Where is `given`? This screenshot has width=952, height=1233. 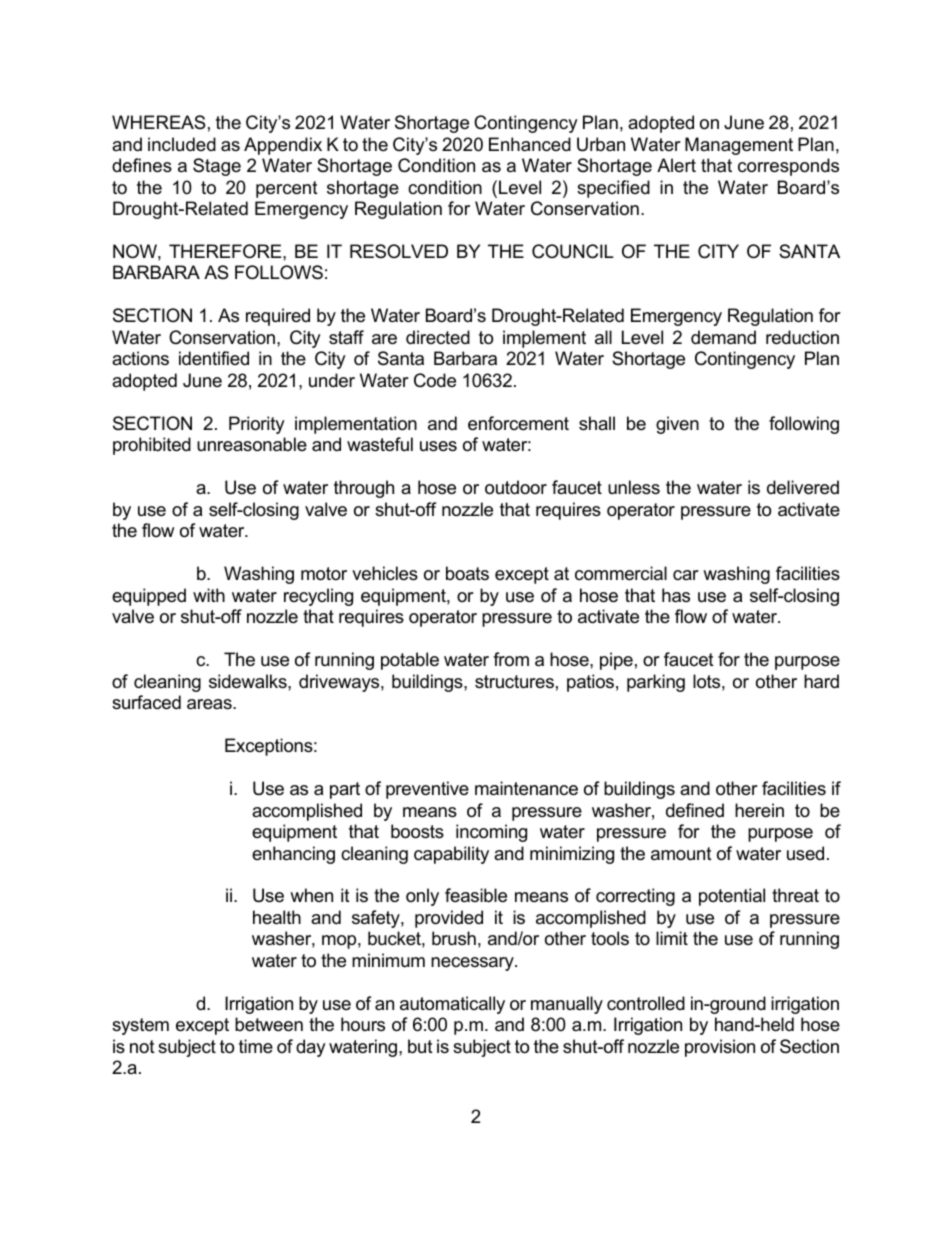 given is located at coordinates (677, 425).
